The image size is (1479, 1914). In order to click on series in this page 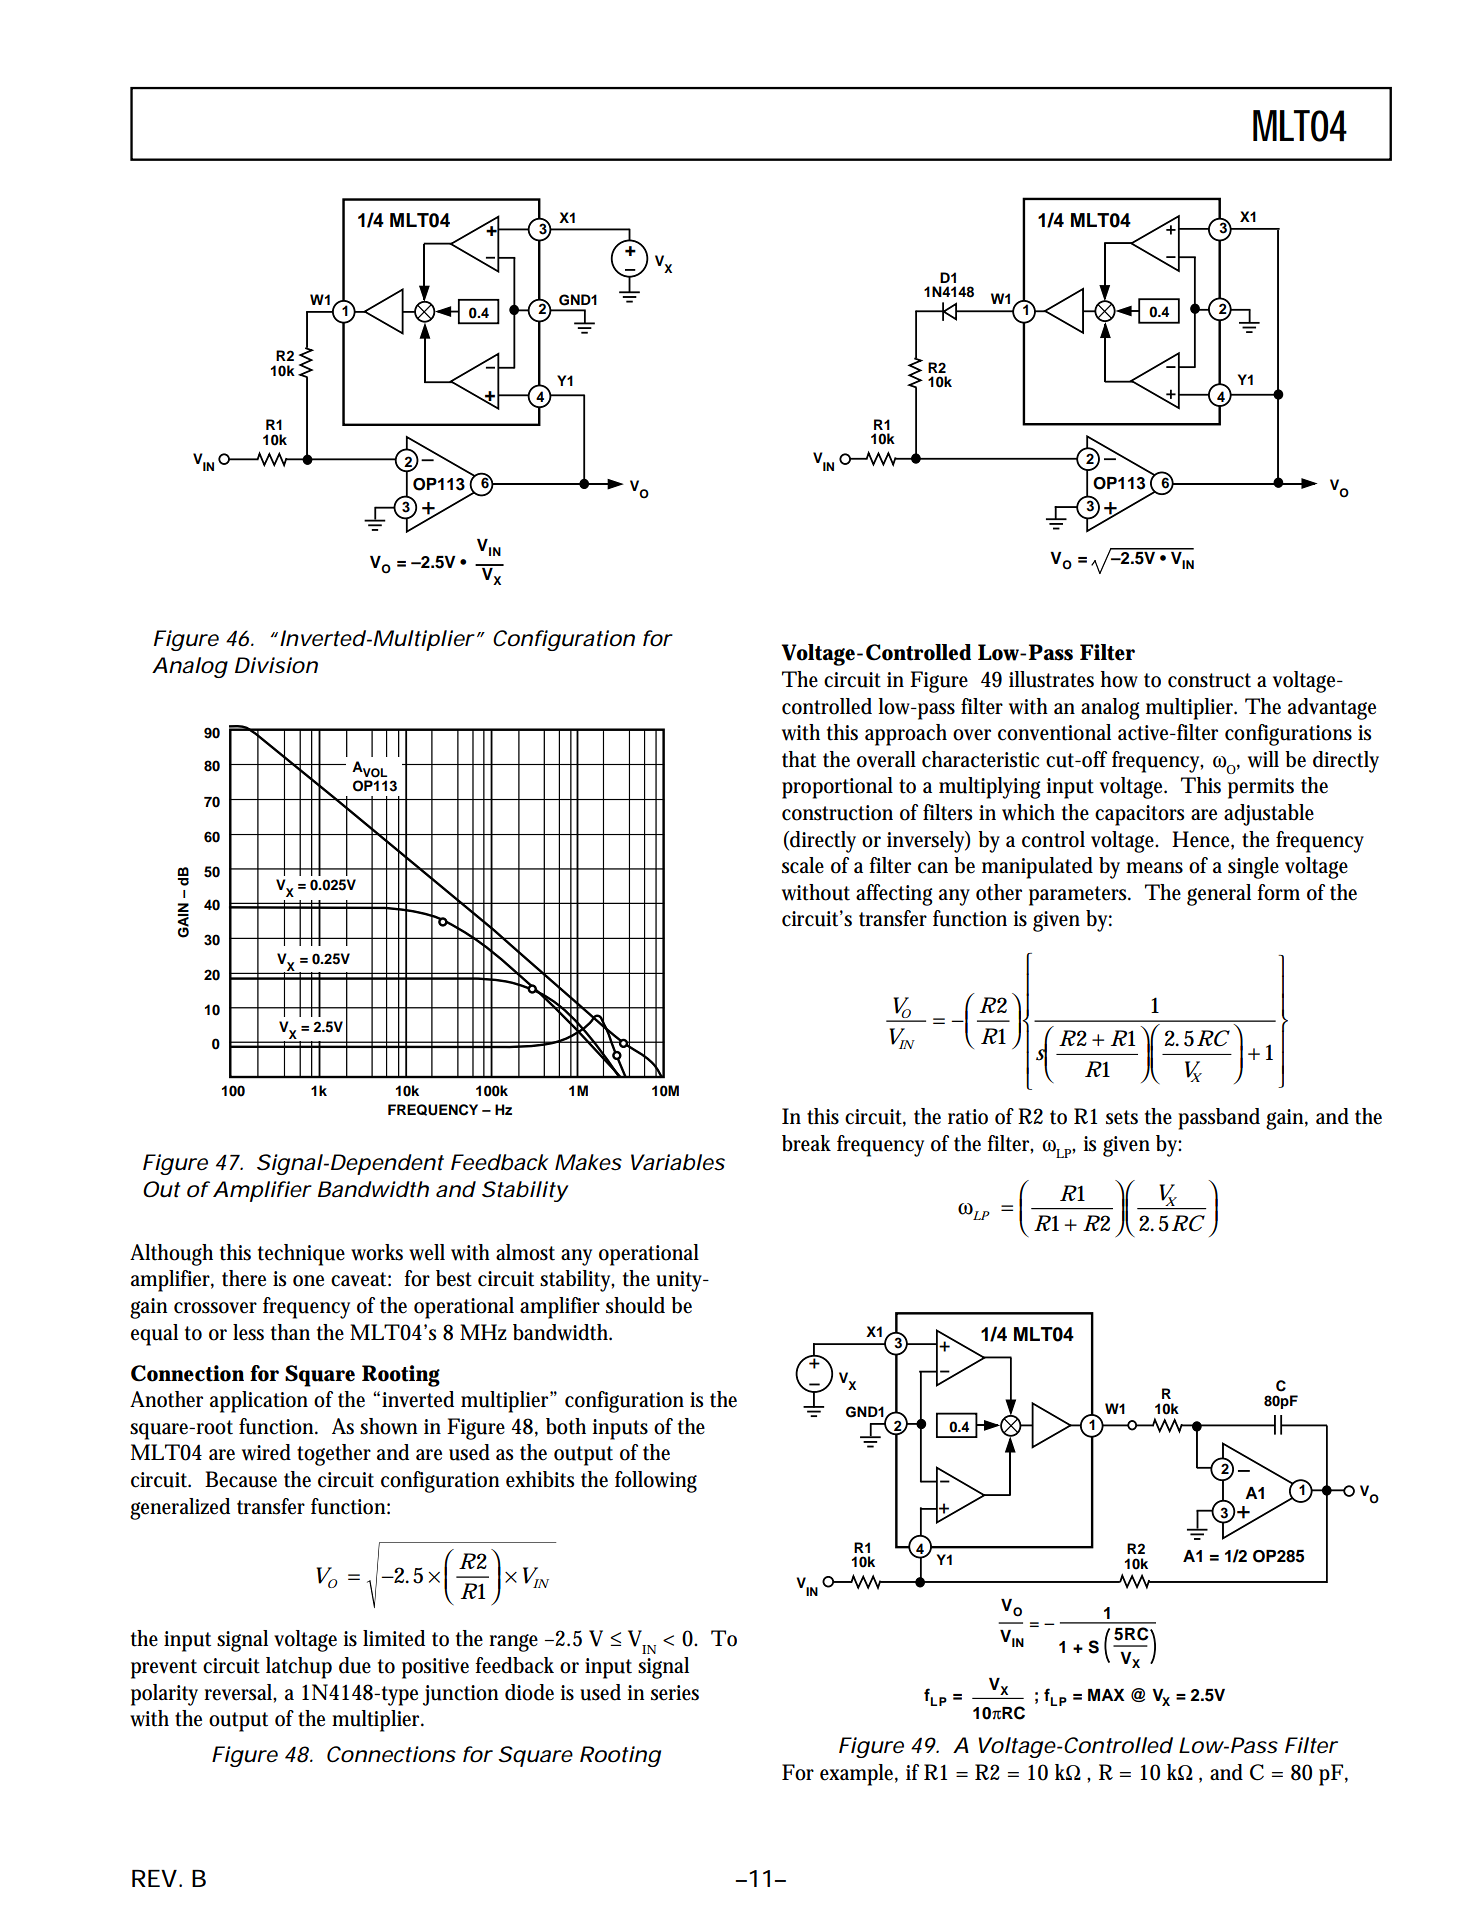, I will do `click(675, 1693)`.
